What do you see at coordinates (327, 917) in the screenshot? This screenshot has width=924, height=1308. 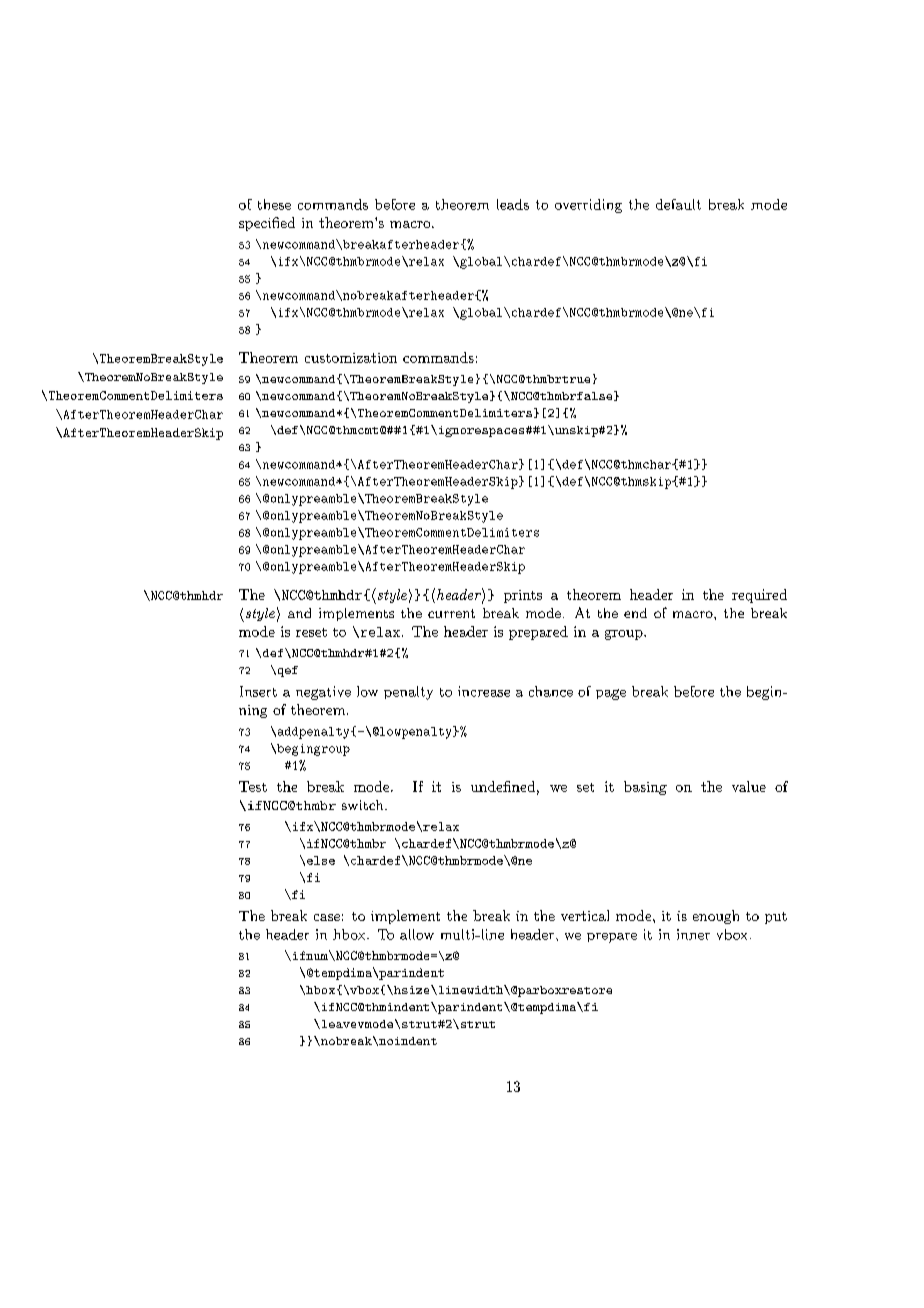 I see `case` at bounding box center [327, 917].
